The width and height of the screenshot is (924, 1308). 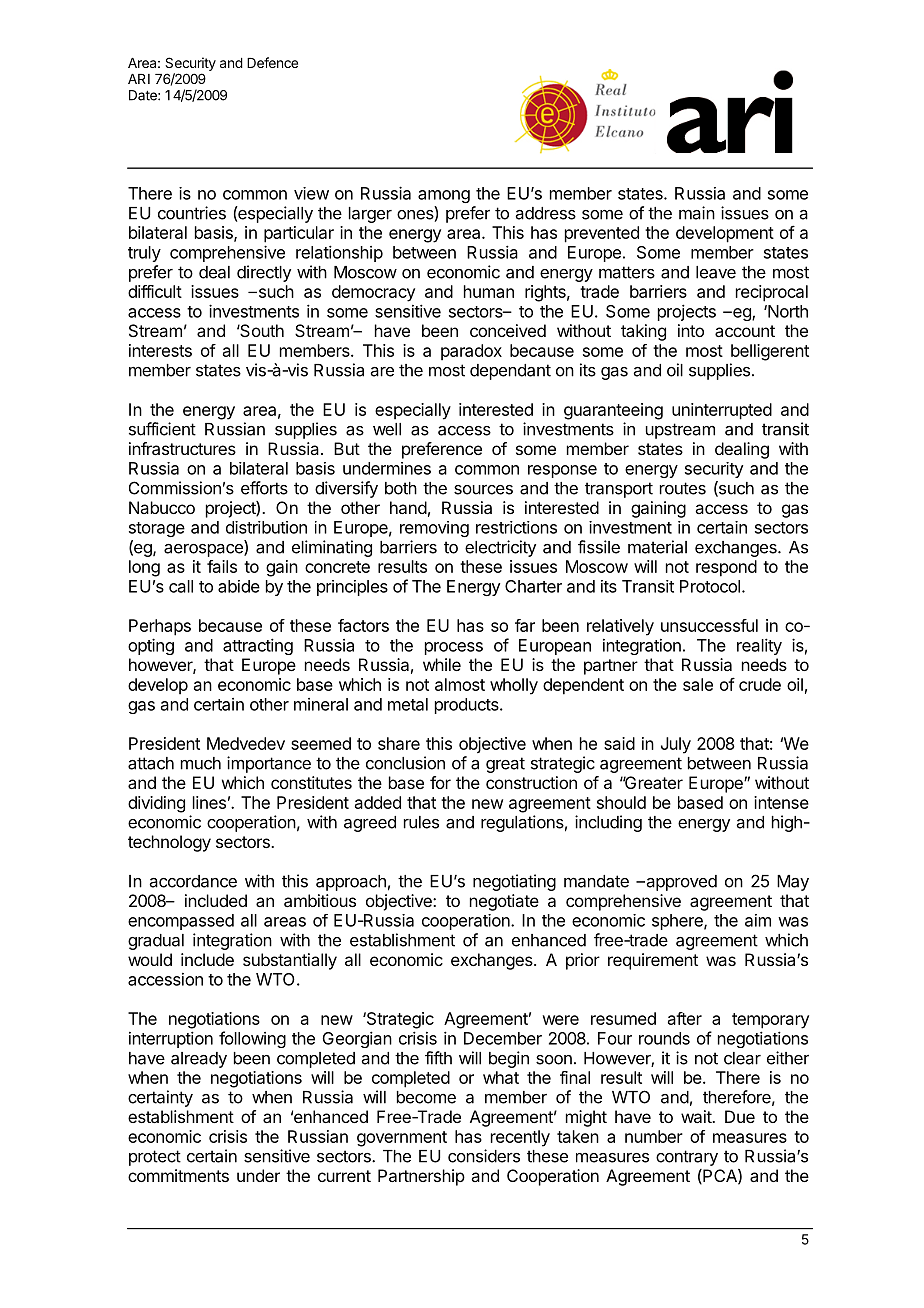 What do you see at coordinates (272, 62) in the screenshot?
I see `Defence` at bounding box center [272, 62].
